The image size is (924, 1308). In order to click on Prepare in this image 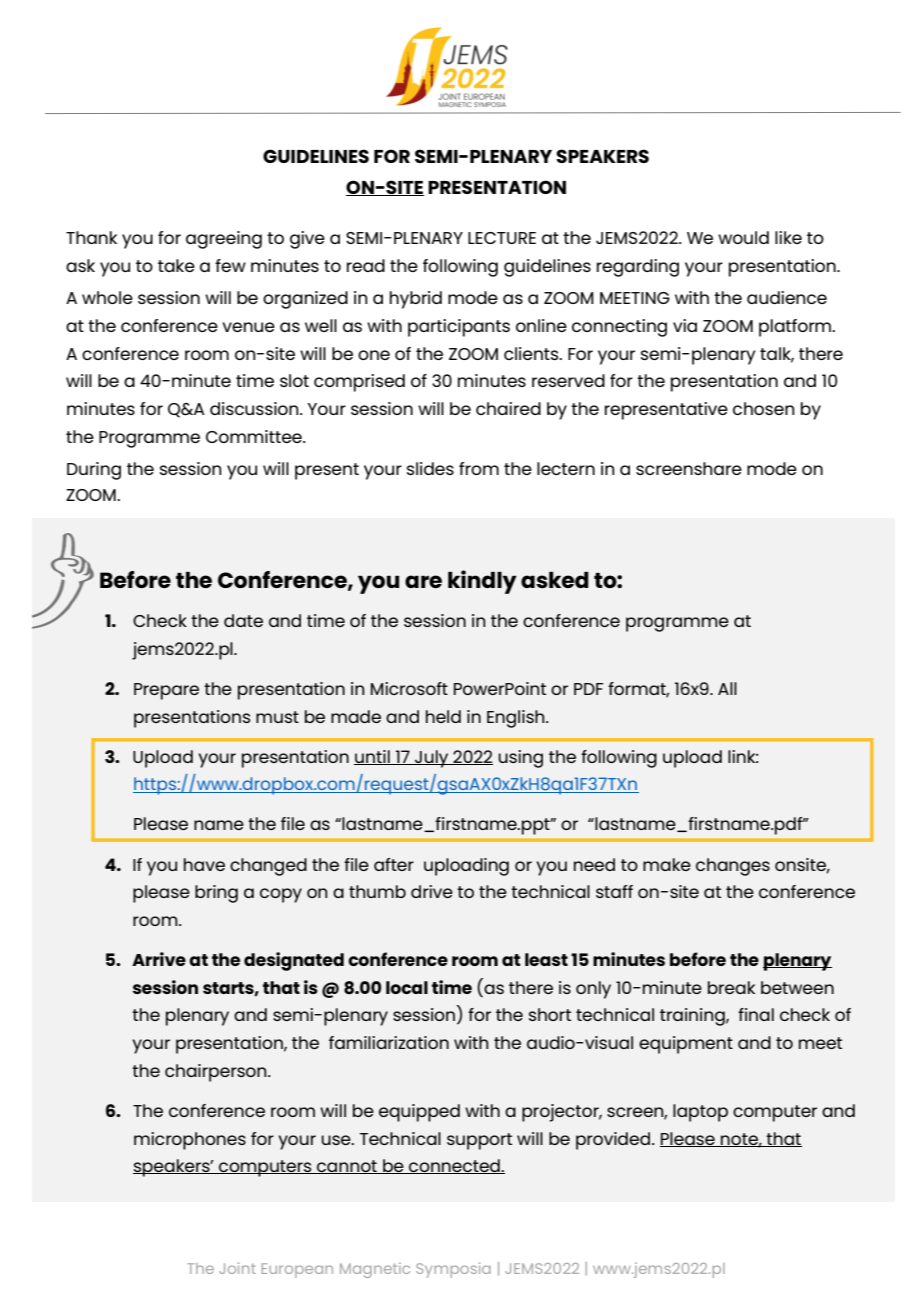, I will do `click(166, 691)`.
